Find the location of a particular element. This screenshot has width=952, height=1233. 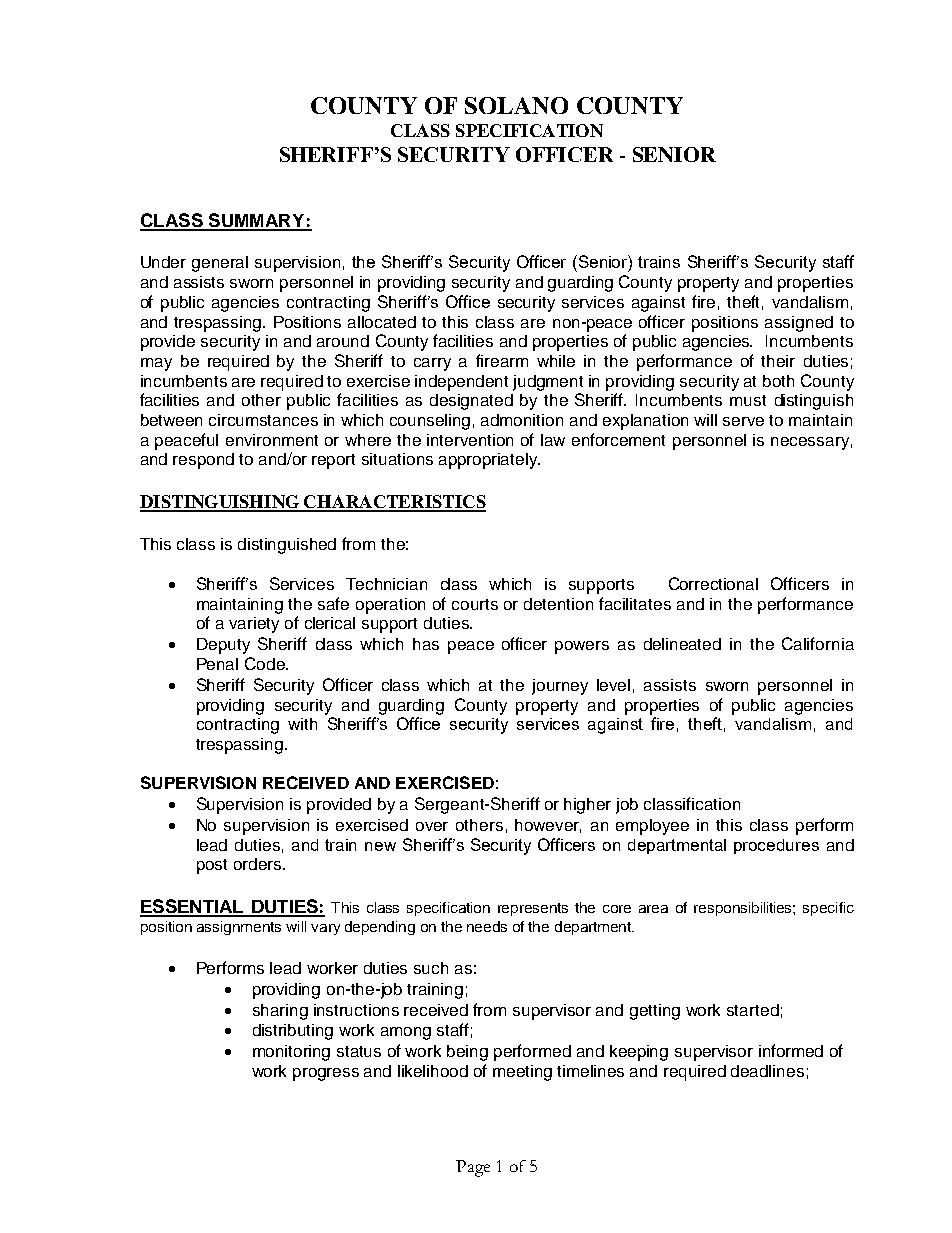

monitoring is located at coordinates (291, 1053).
